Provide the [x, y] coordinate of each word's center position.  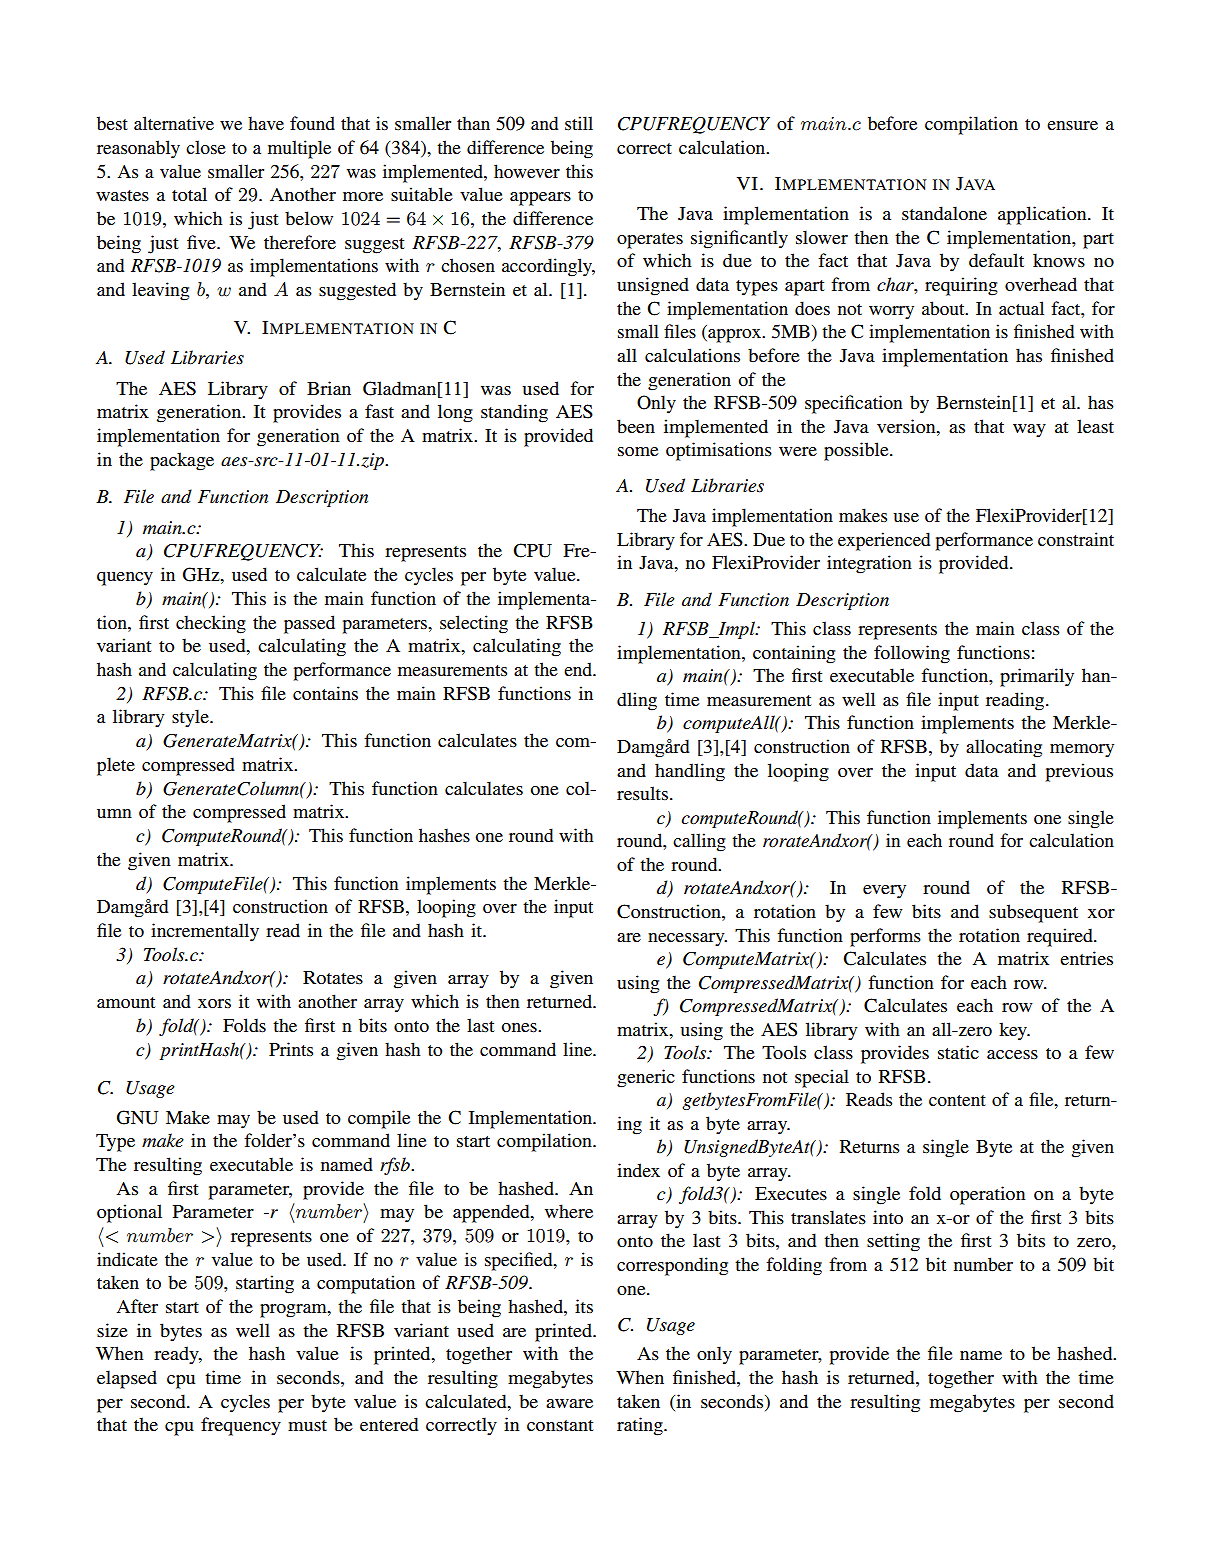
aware [569, 1403]
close [206, 147]
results [642, 793]
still [579, 123]
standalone [944, 213]
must [307, 1425]
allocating [1004, 748]
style [191, 718]
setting [893, 1242]
